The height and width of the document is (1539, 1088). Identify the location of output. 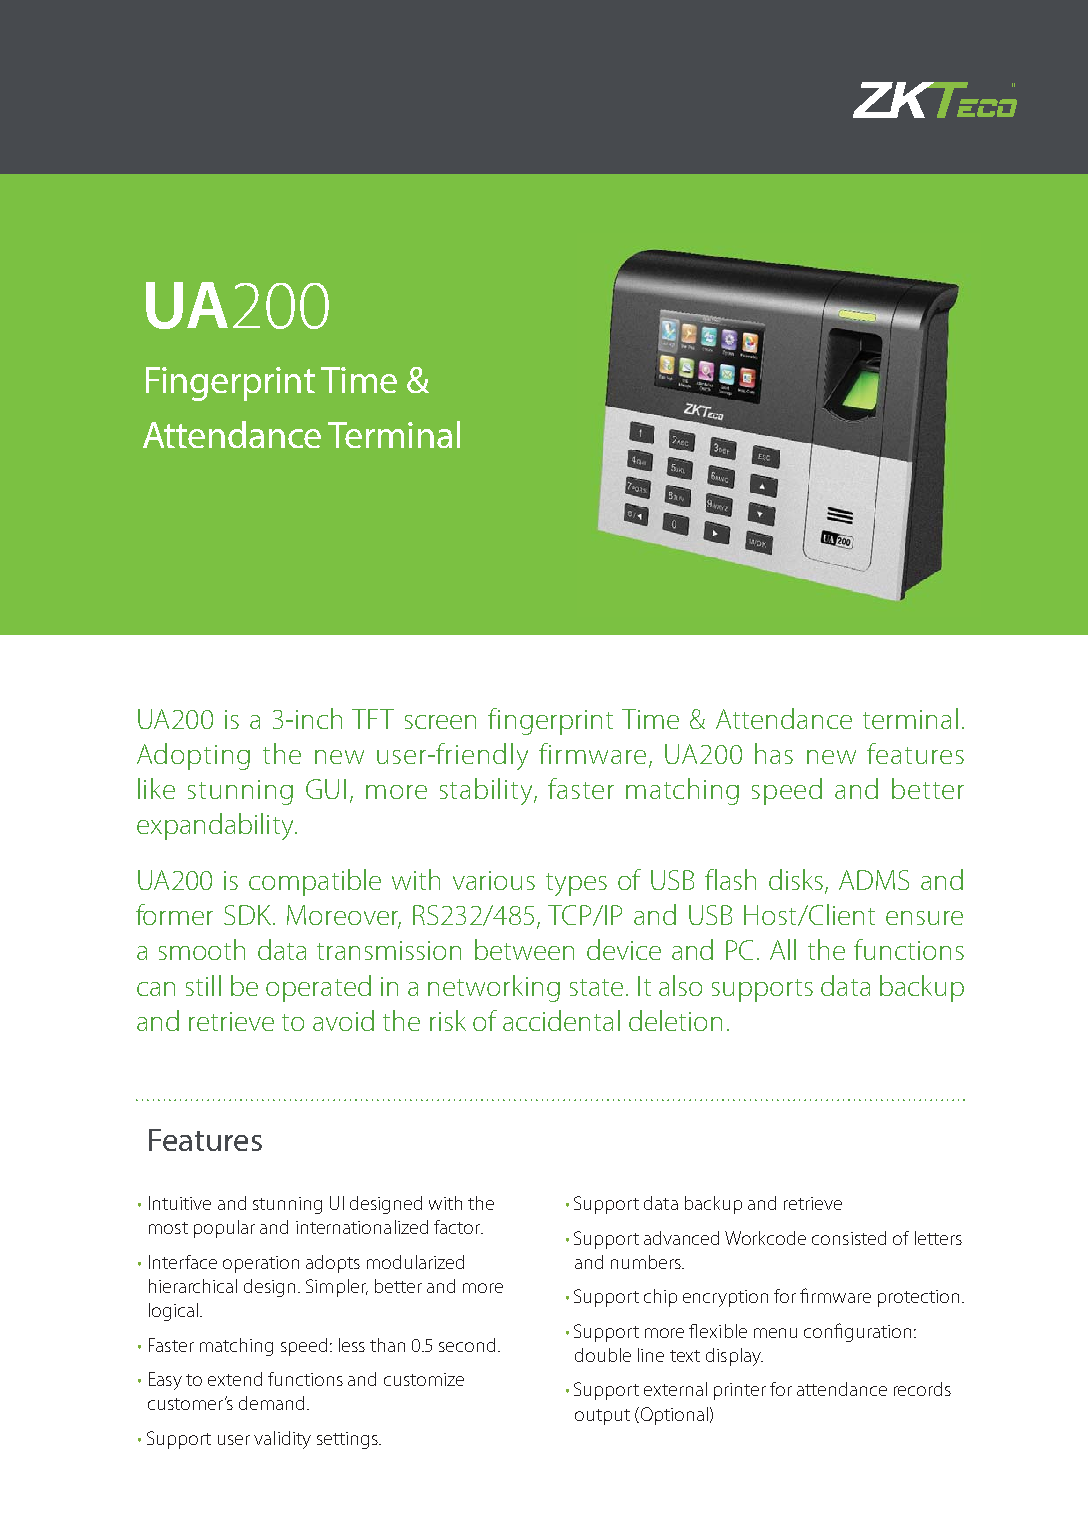
(602, 1417).
